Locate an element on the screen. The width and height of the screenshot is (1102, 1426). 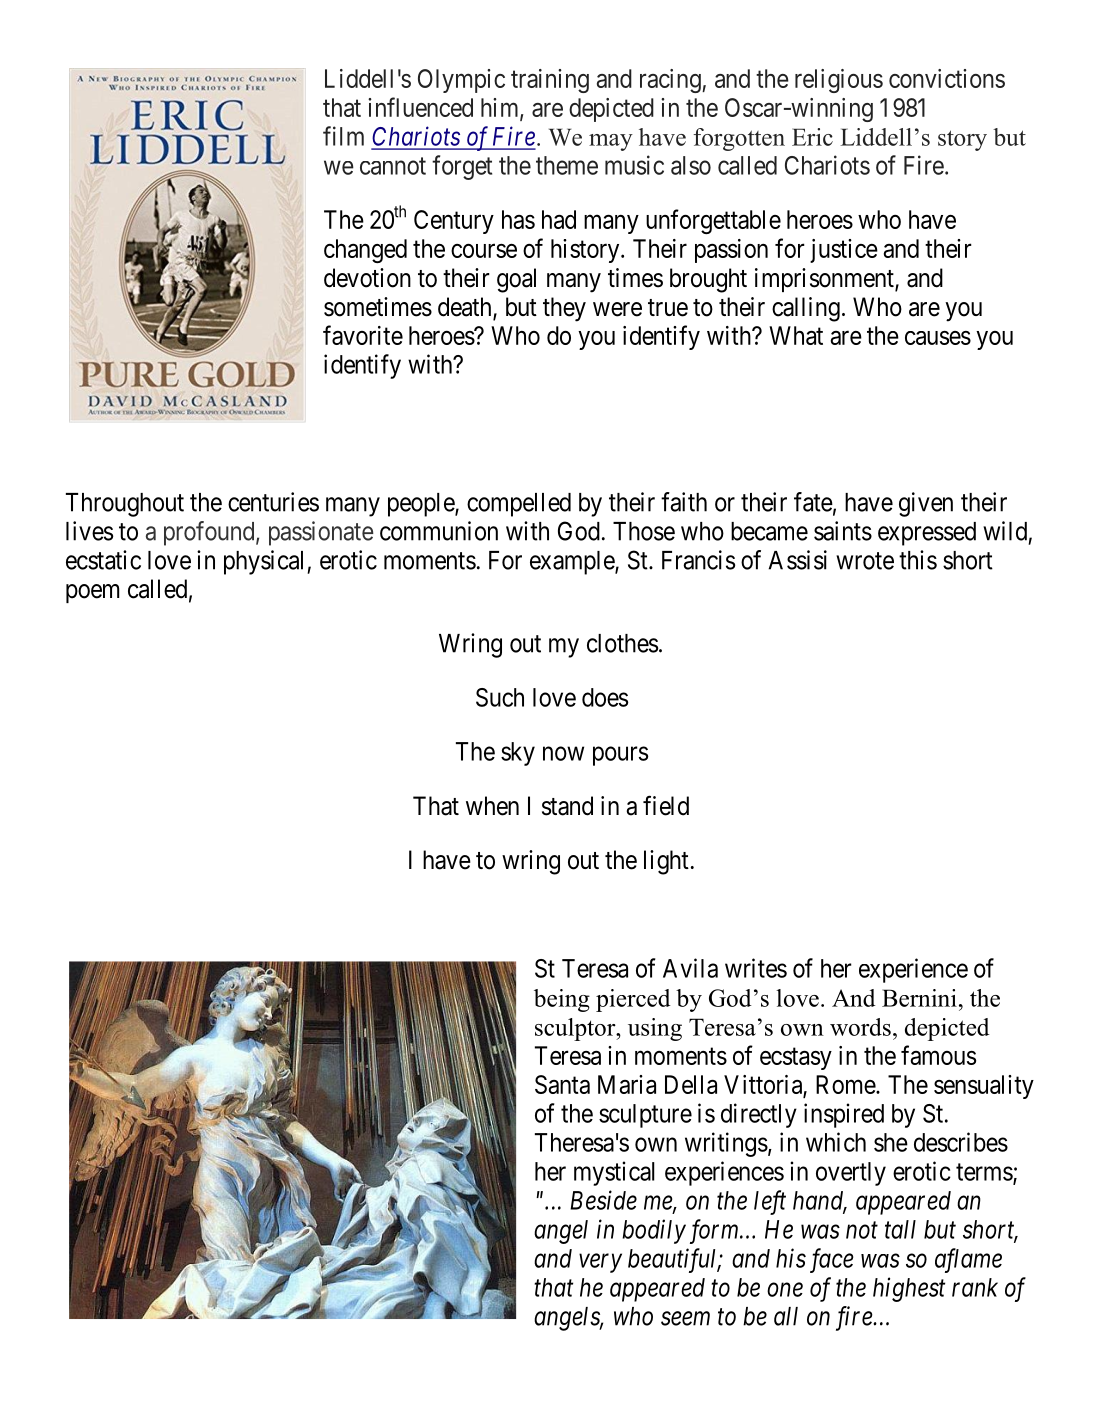
film is located at coordinates (343, 136).
